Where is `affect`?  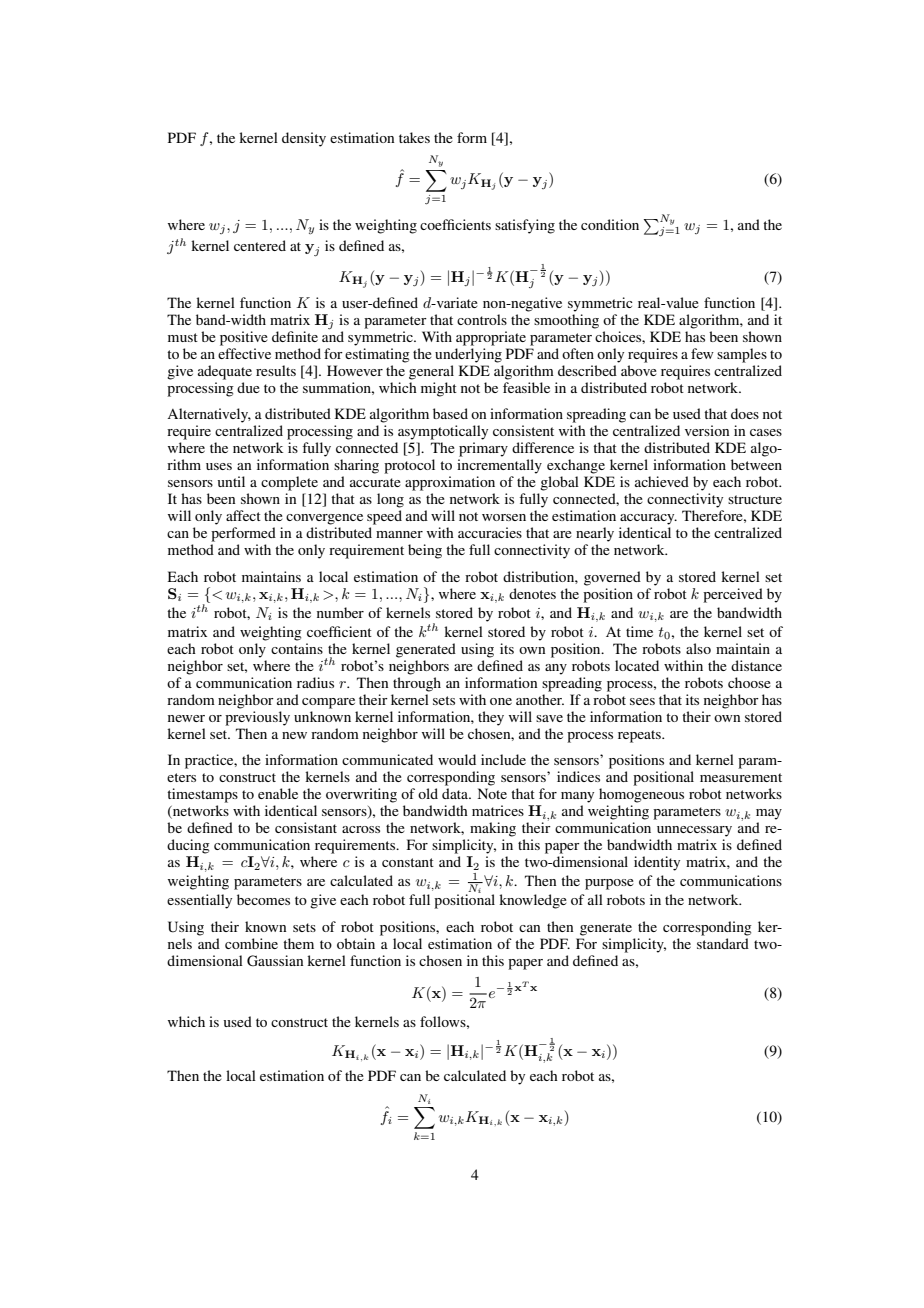
affect is located at coordinates (243, 515).
